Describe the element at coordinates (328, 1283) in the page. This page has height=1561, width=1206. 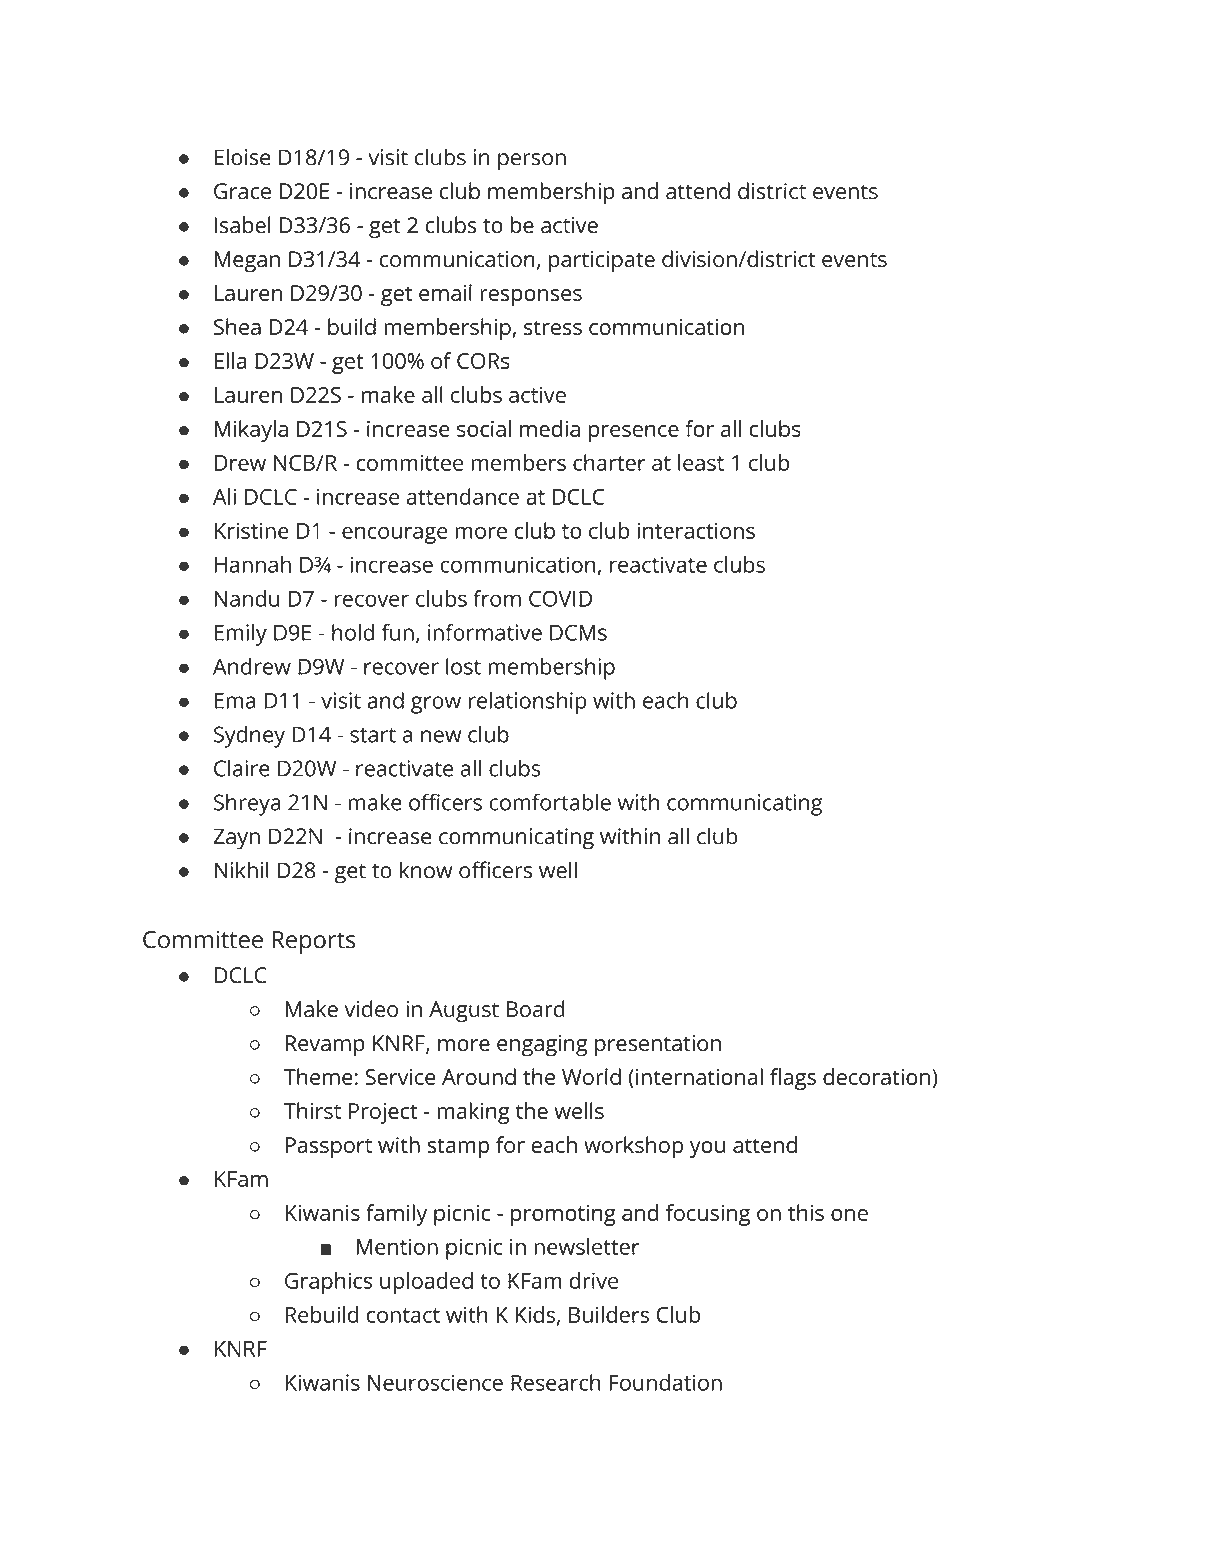
I see `Graphics` at that location.
